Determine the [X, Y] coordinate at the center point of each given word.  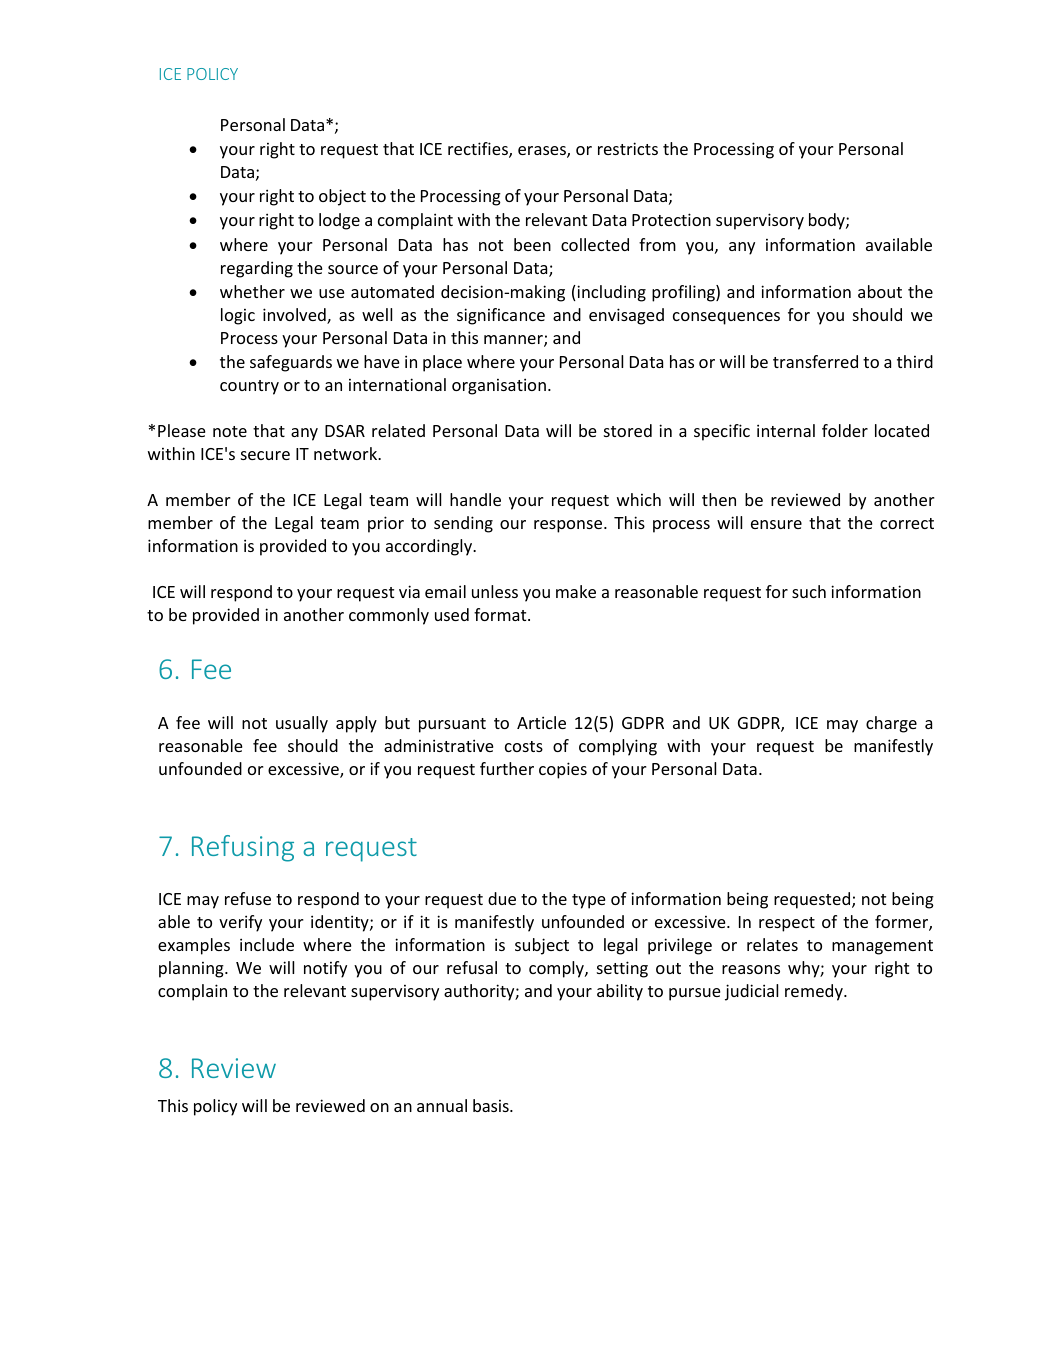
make [576, 591]
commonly [389, 616]
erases [543, 152]
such [809, 591]
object [342, 197]
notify [325, 969]
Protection [671, 219]
